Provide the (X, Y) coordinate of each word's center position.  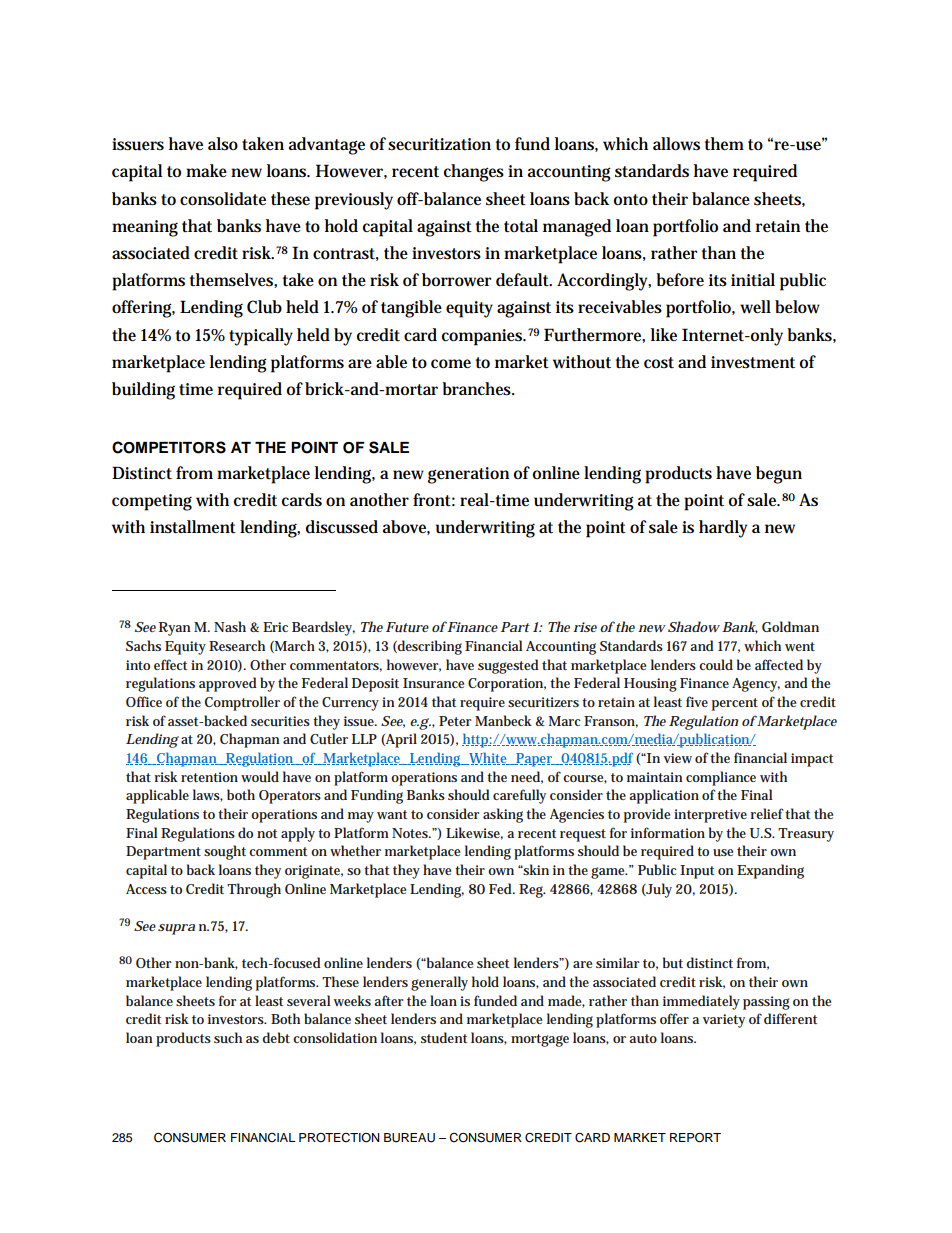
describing (429, 647)
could (716, 664)
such (228, 1037)
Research (237, 645)
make (206, 170)
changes (474, 173)
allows (676, 144)
